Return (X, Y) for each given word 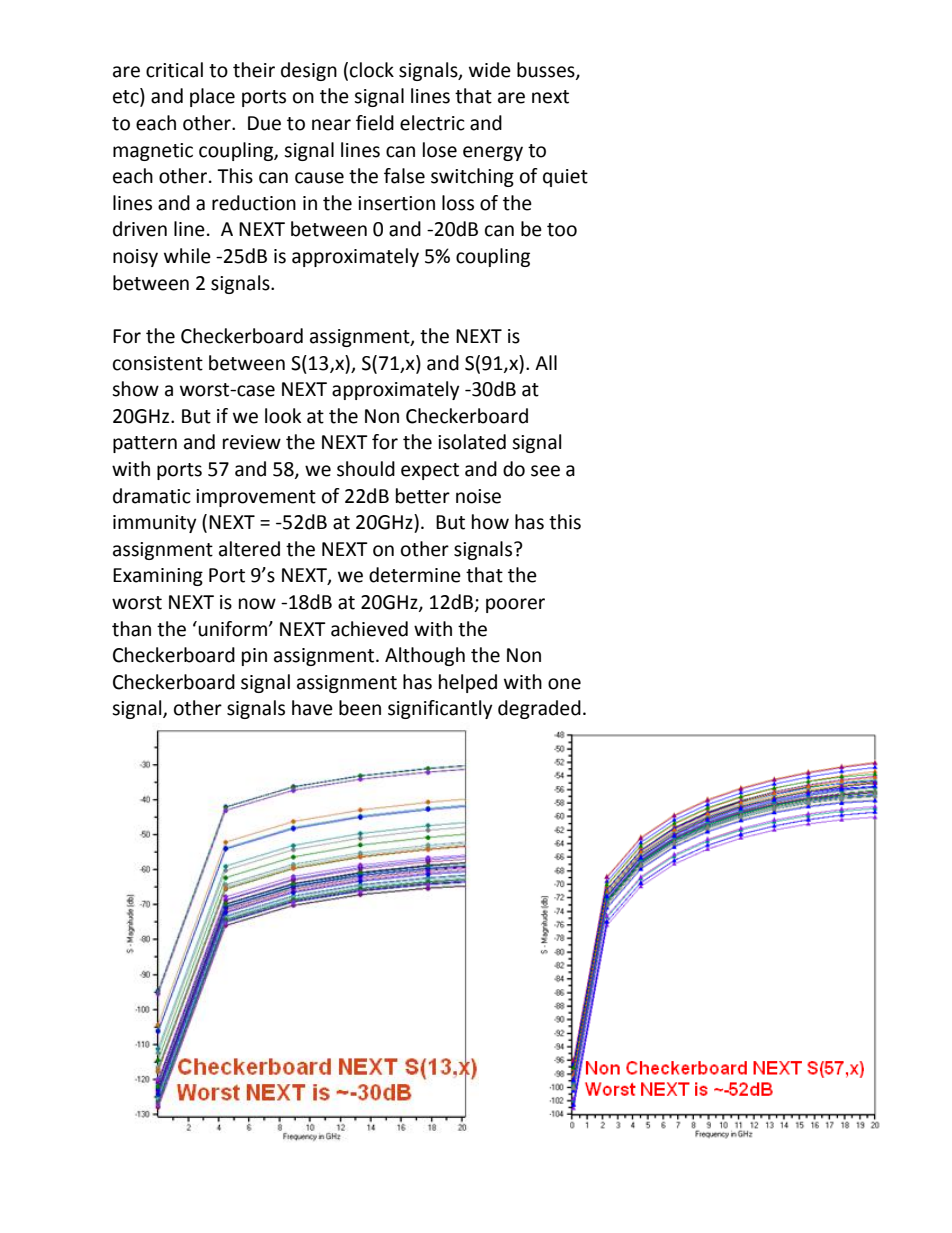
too (562, 230)
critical (174, 70)
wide (490, 70)
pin (254, 657)
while (187, 256)
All (546, 362)
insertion (396, 203)
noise (478, 496)
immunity (155, 524)
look (283, 416)
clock (372, 70)
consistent (158, 363)
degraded (539, 709)
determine (415, 575)
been (360, 708)
